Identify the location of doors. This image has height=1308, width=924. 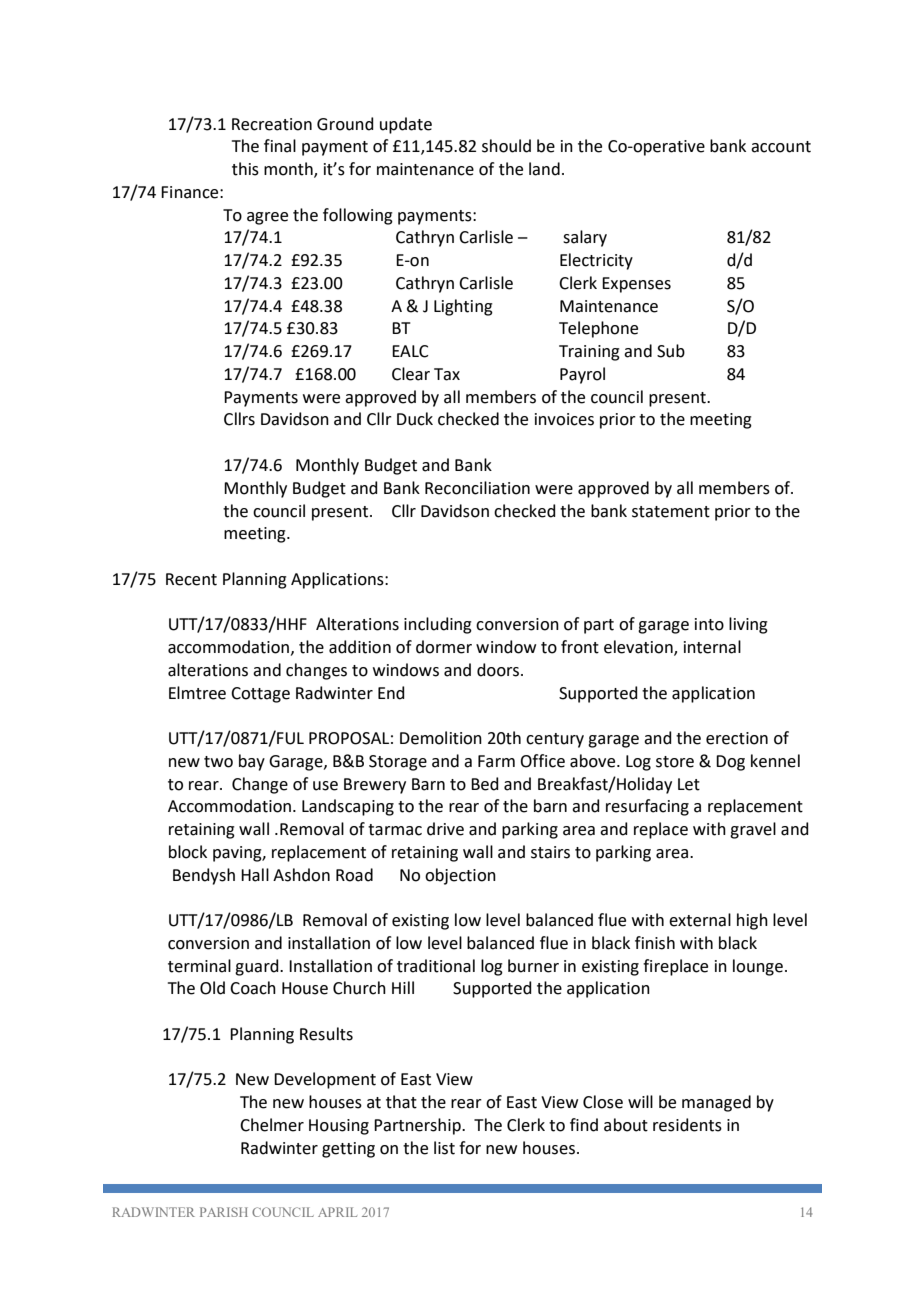
(498, 670).
